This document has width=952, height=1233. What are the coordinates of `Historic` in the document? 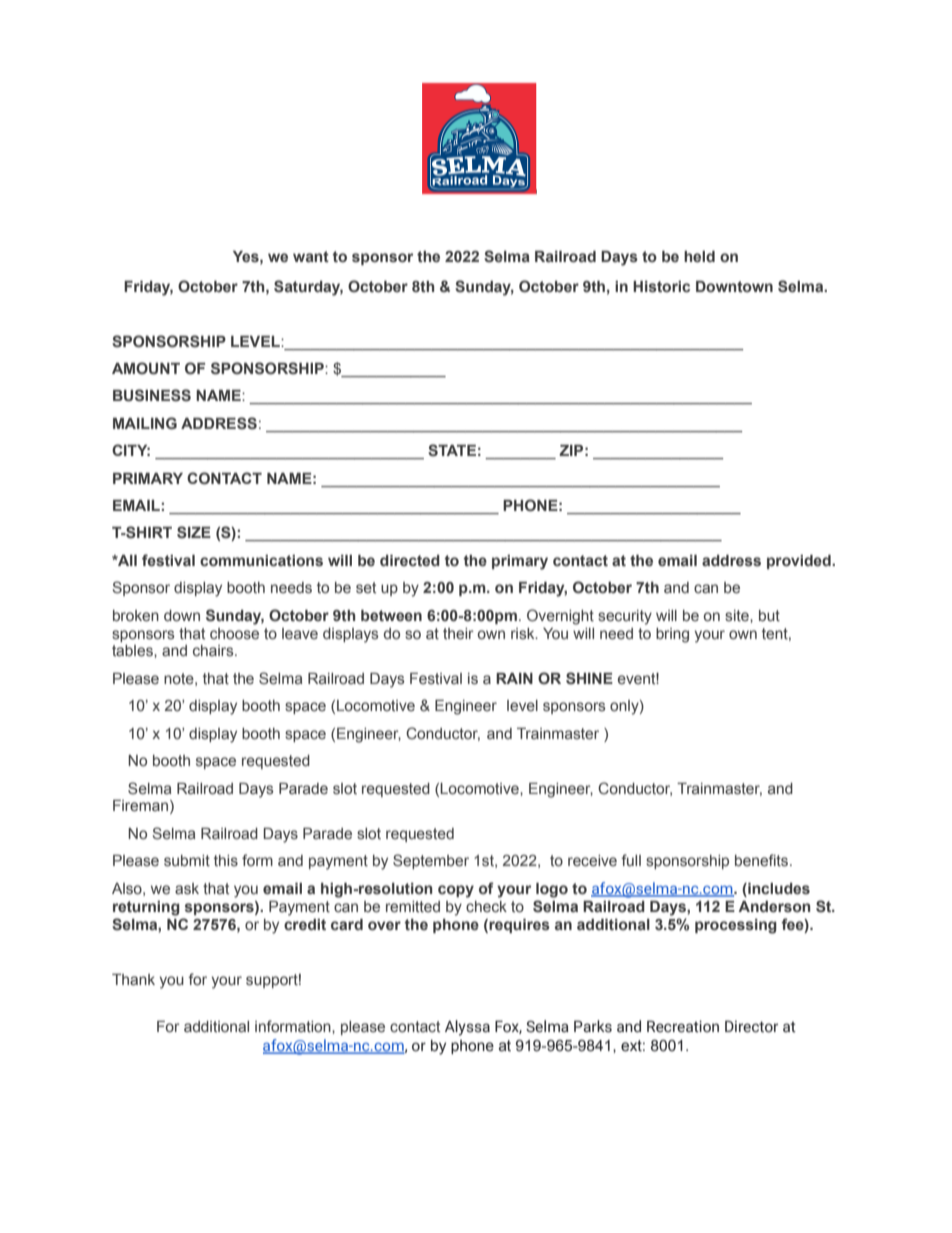 It's located at (661, 287).
